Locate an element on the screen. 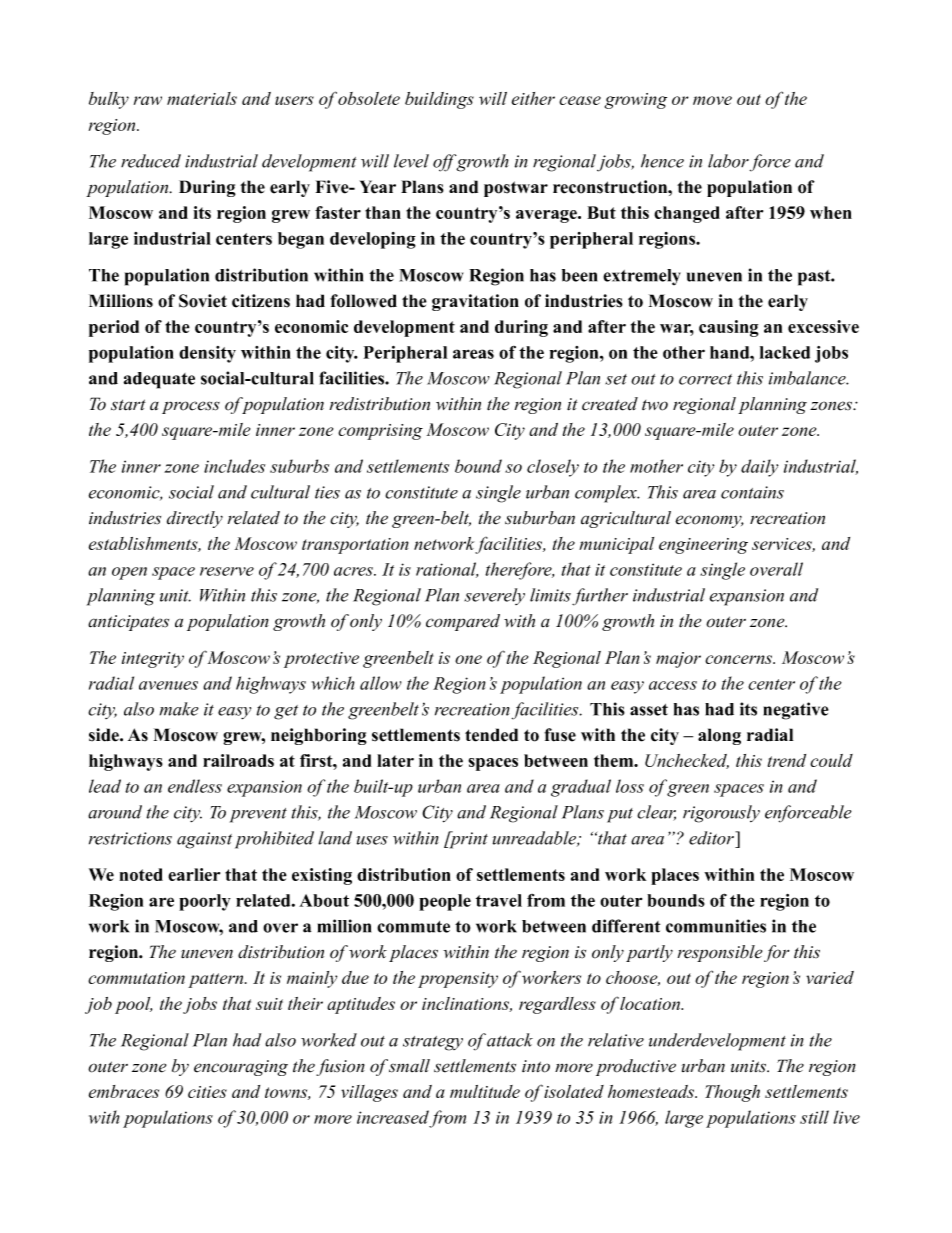  lacked is located at coordinates (785, 352).
